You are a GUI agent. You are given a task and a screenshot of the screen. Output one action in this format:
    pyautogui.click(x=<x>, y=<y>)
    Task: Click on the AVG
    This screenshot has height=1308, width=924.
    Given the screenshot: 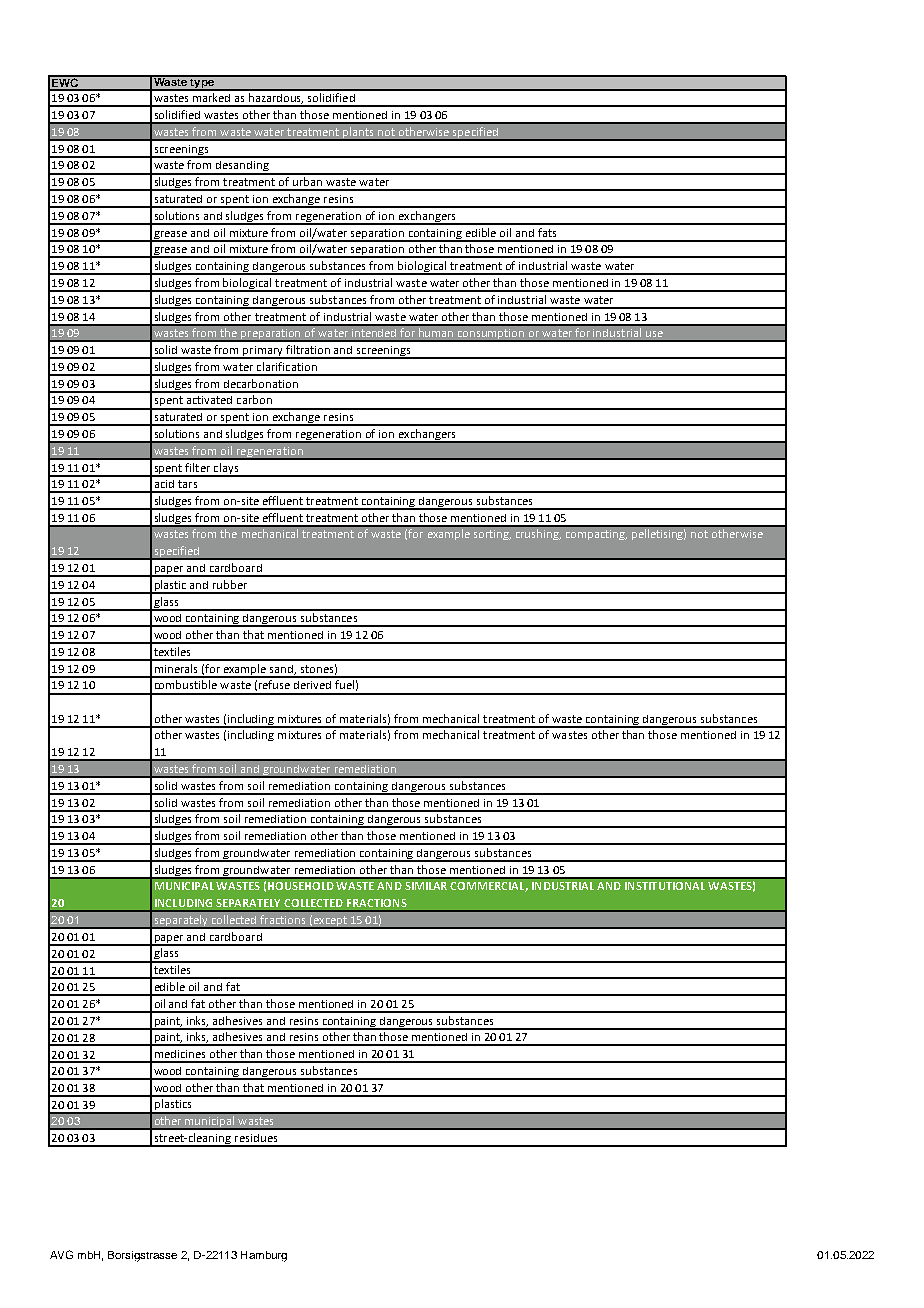 What is the action you would take?
    pyautogui.click(x=61, y=1254)
